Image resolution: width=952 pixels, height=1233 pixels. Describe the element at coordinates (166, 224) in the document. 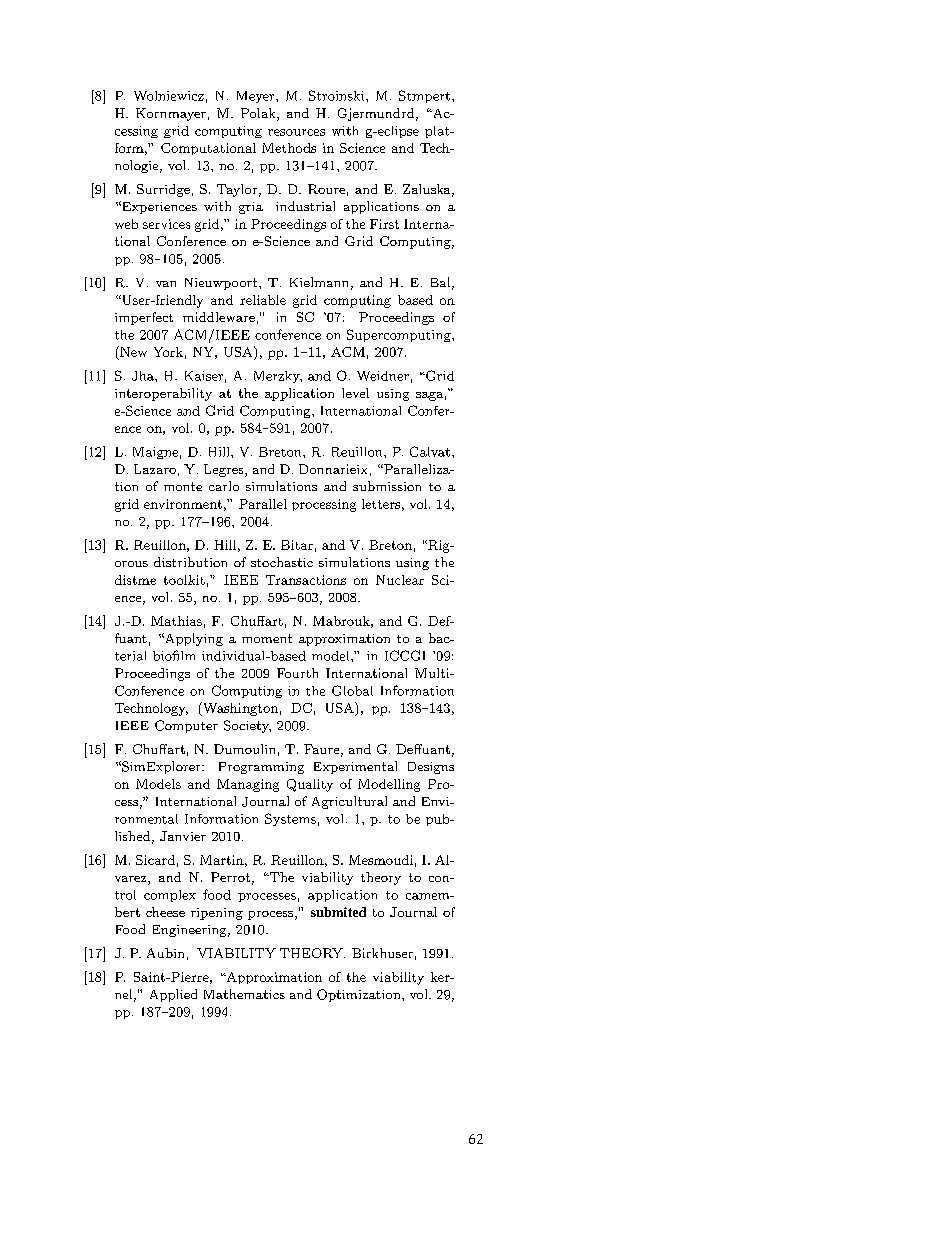

I see `services` at that location.
